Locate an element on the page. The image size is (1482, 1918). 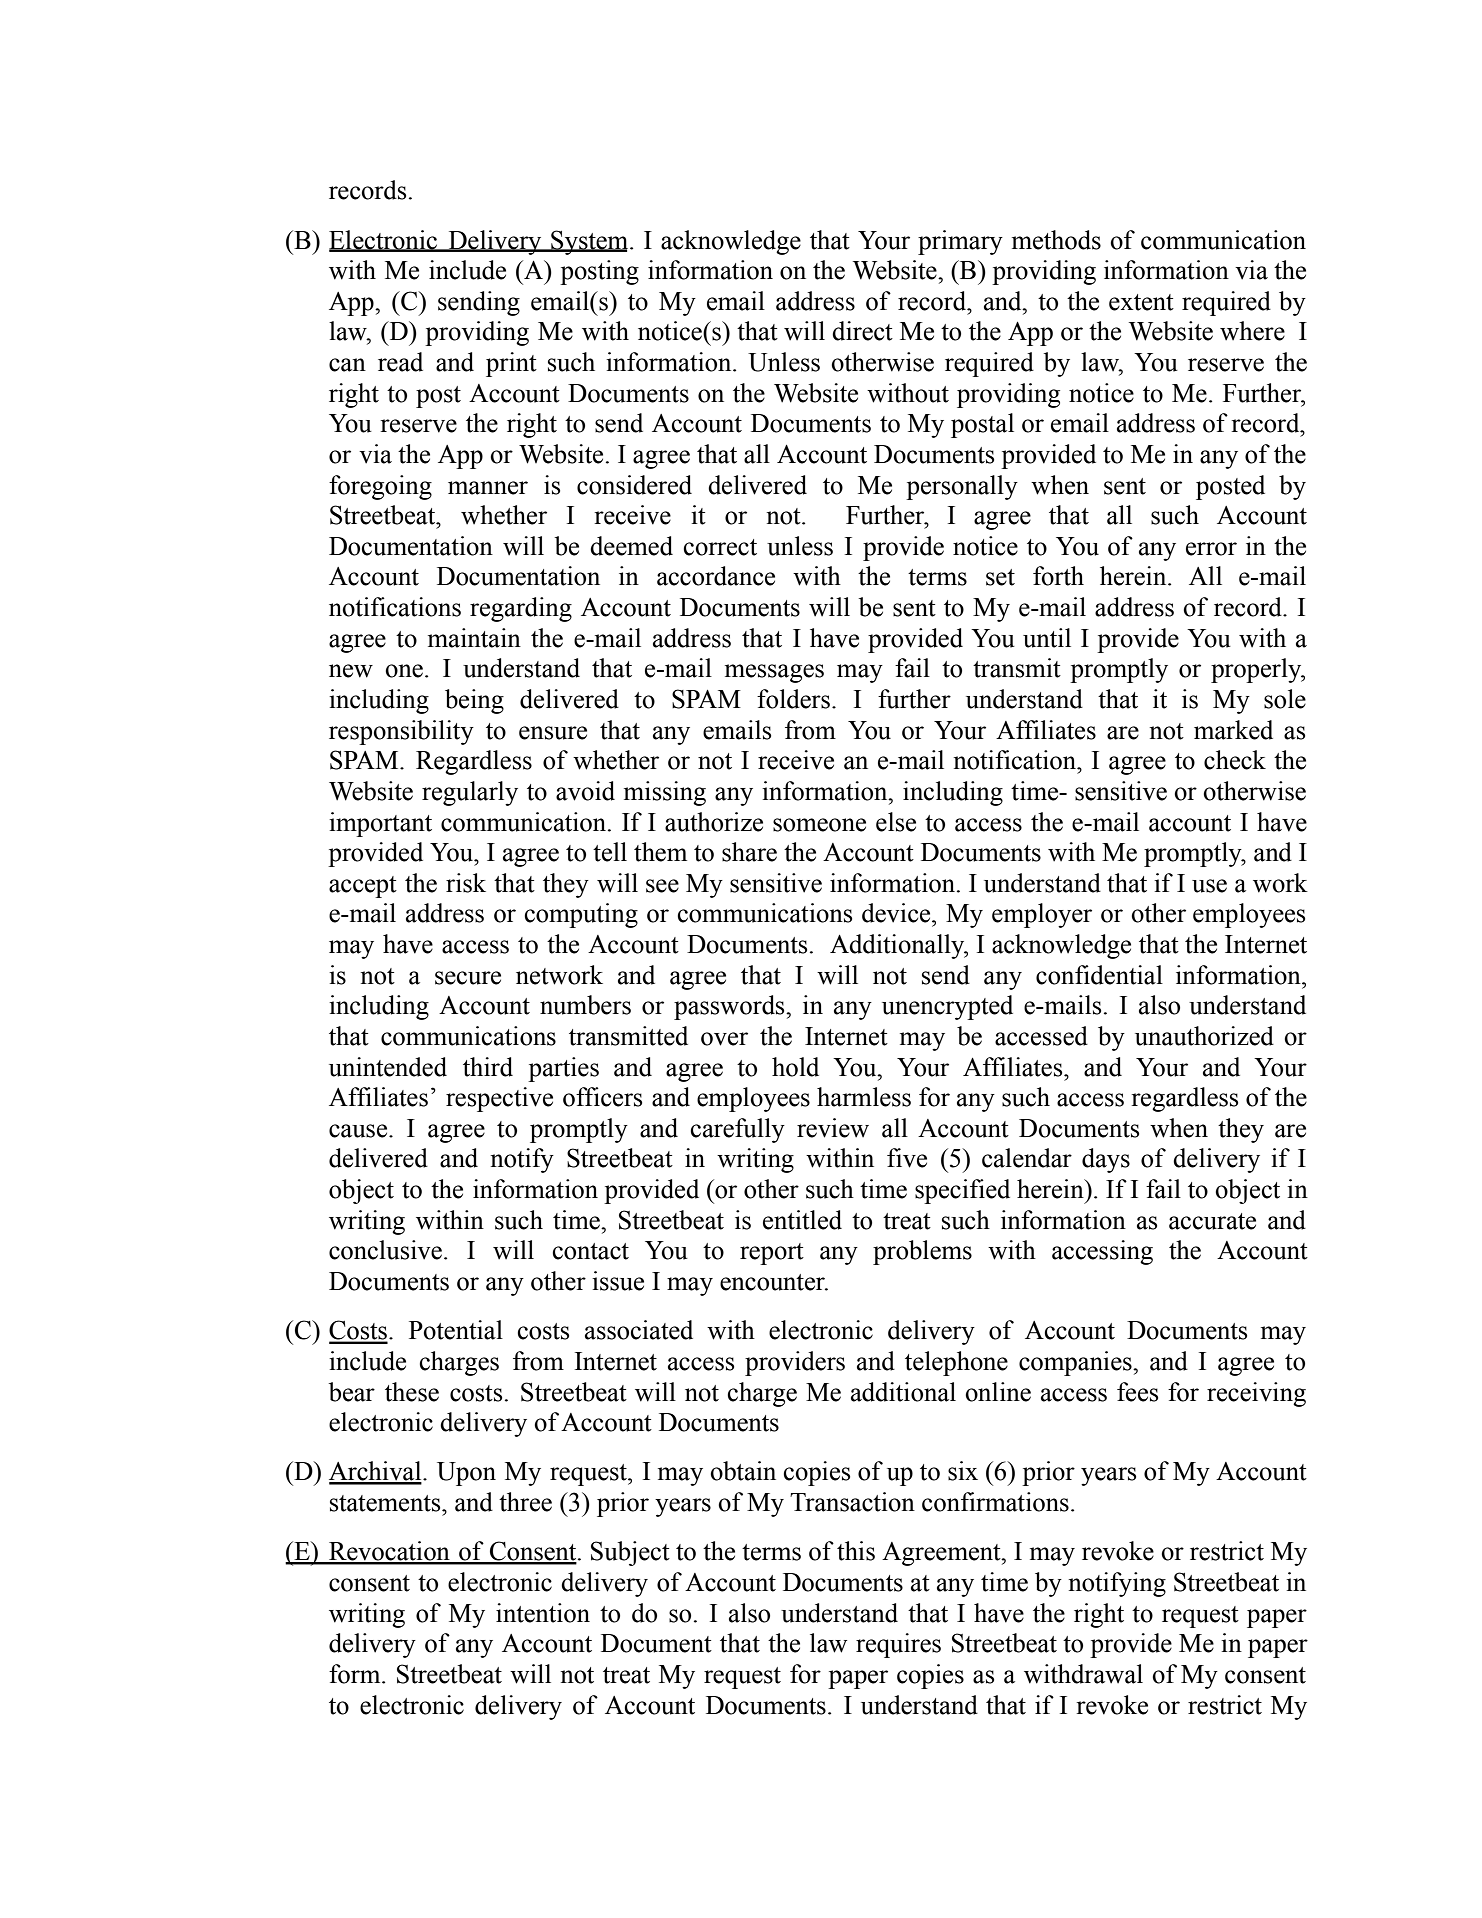
confidential is located at coordinates (1099, 975).
